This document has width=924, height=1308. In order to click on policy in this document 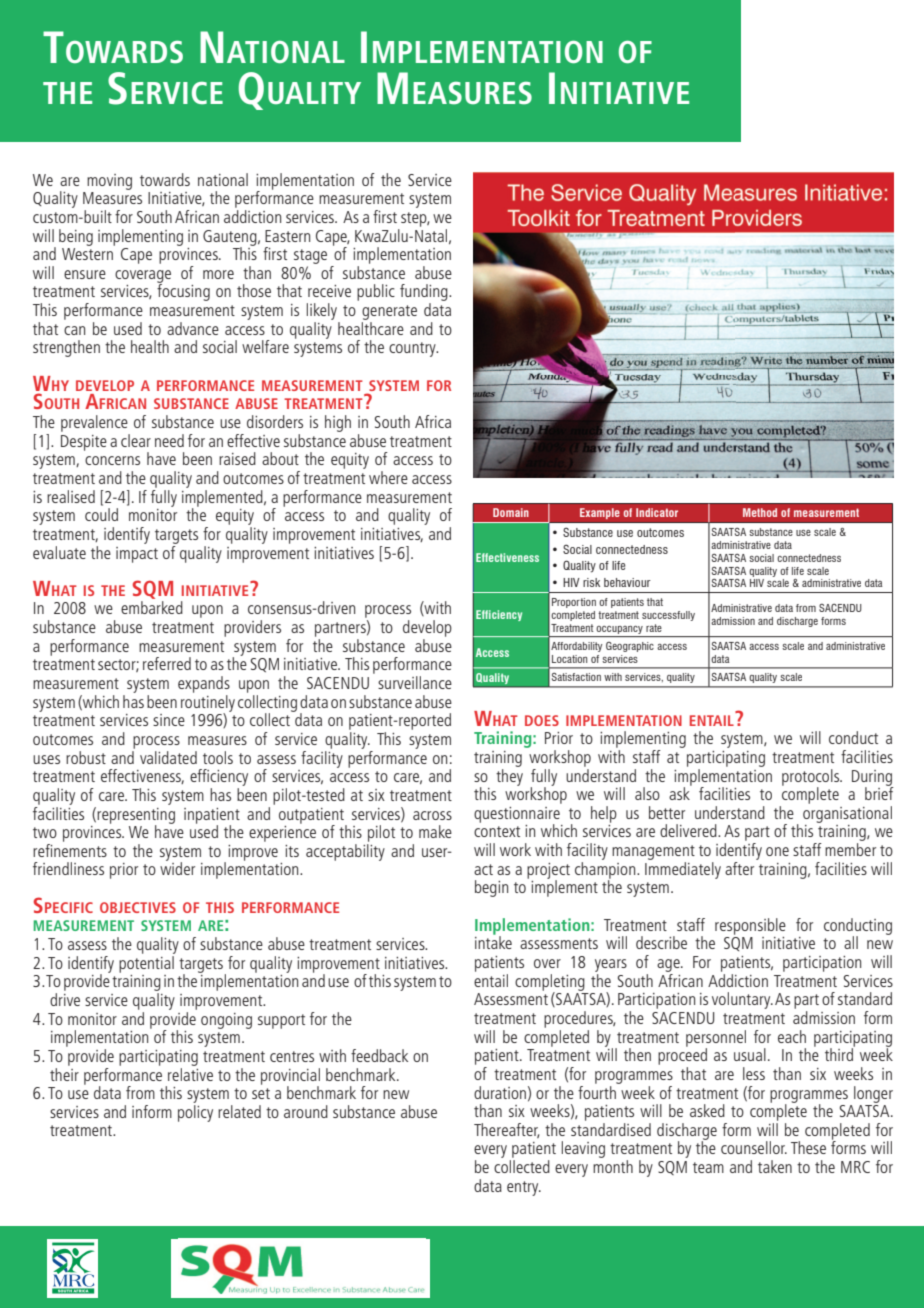, I will do `click(195, 1113)`.
